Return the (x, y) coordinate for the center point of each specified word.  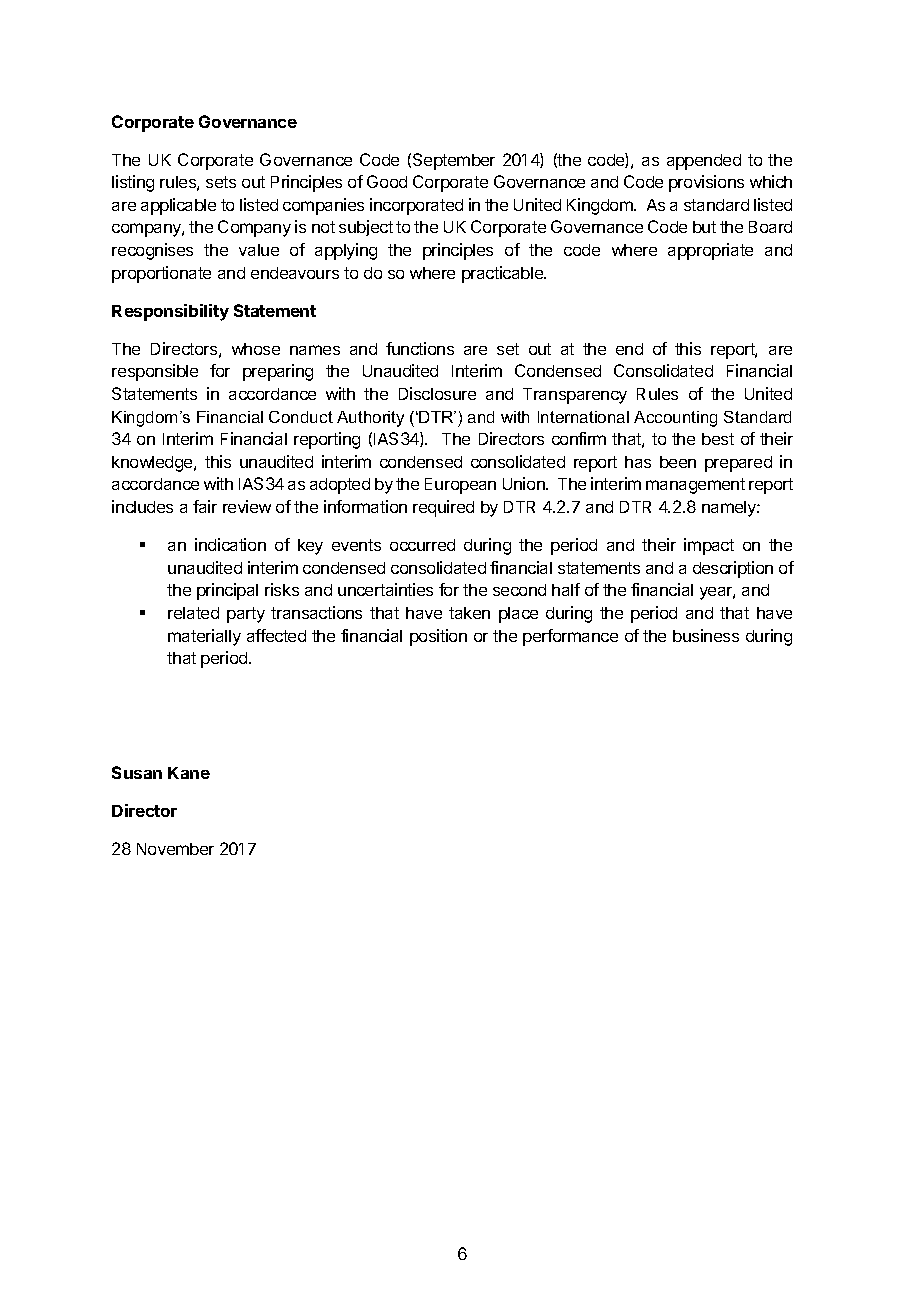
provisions (706, 183)
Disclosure (437, 393)
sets (221, 182)
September (454, 161)
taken (469, 613)
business (706, 635)
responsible (155, 372)
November (175, 849)
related (193, 613)
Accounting (675, 419)
